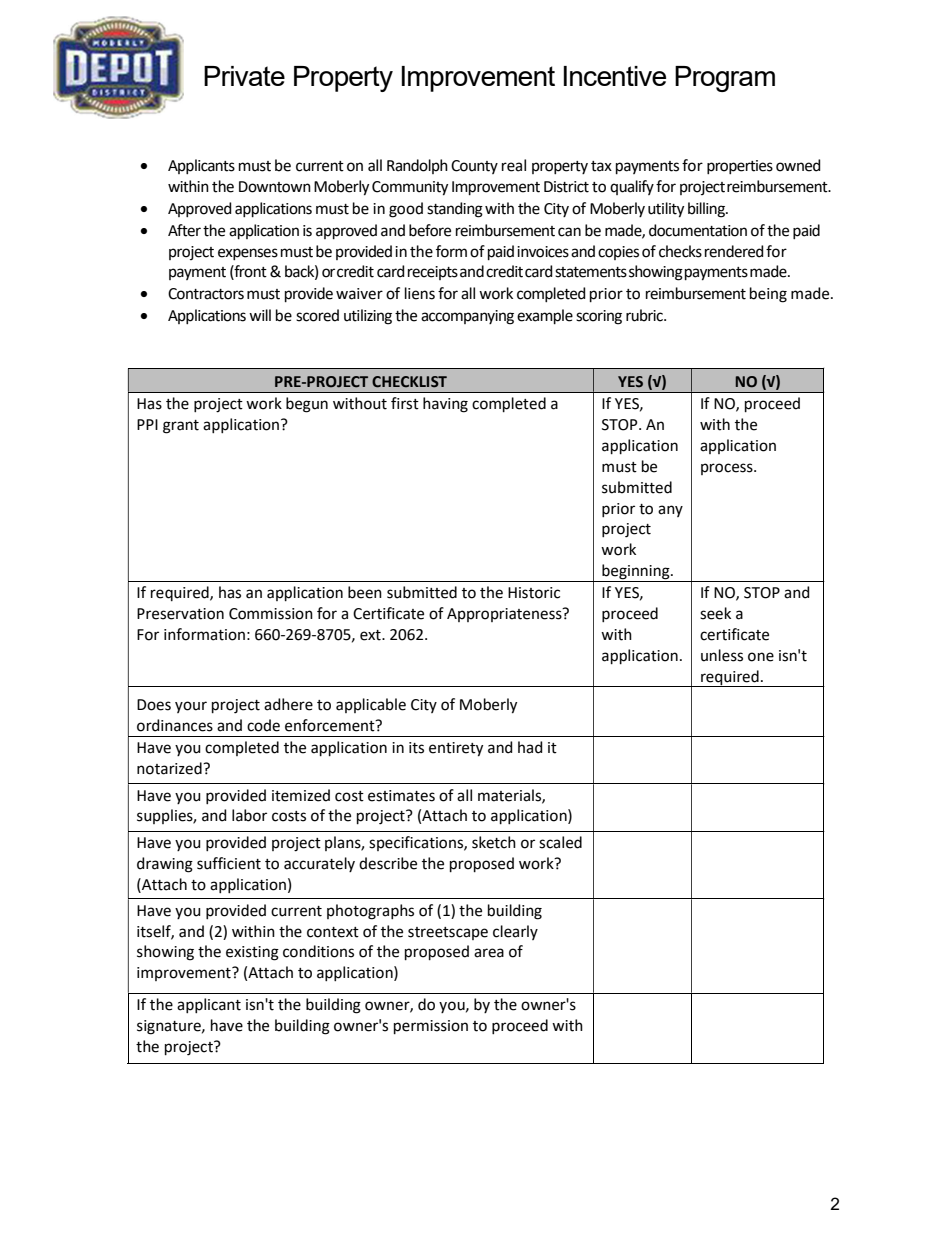 Image resolution: width=952 pixels, height=1233 pixels. I want to click on Appropriateness, so click(505, 615).
